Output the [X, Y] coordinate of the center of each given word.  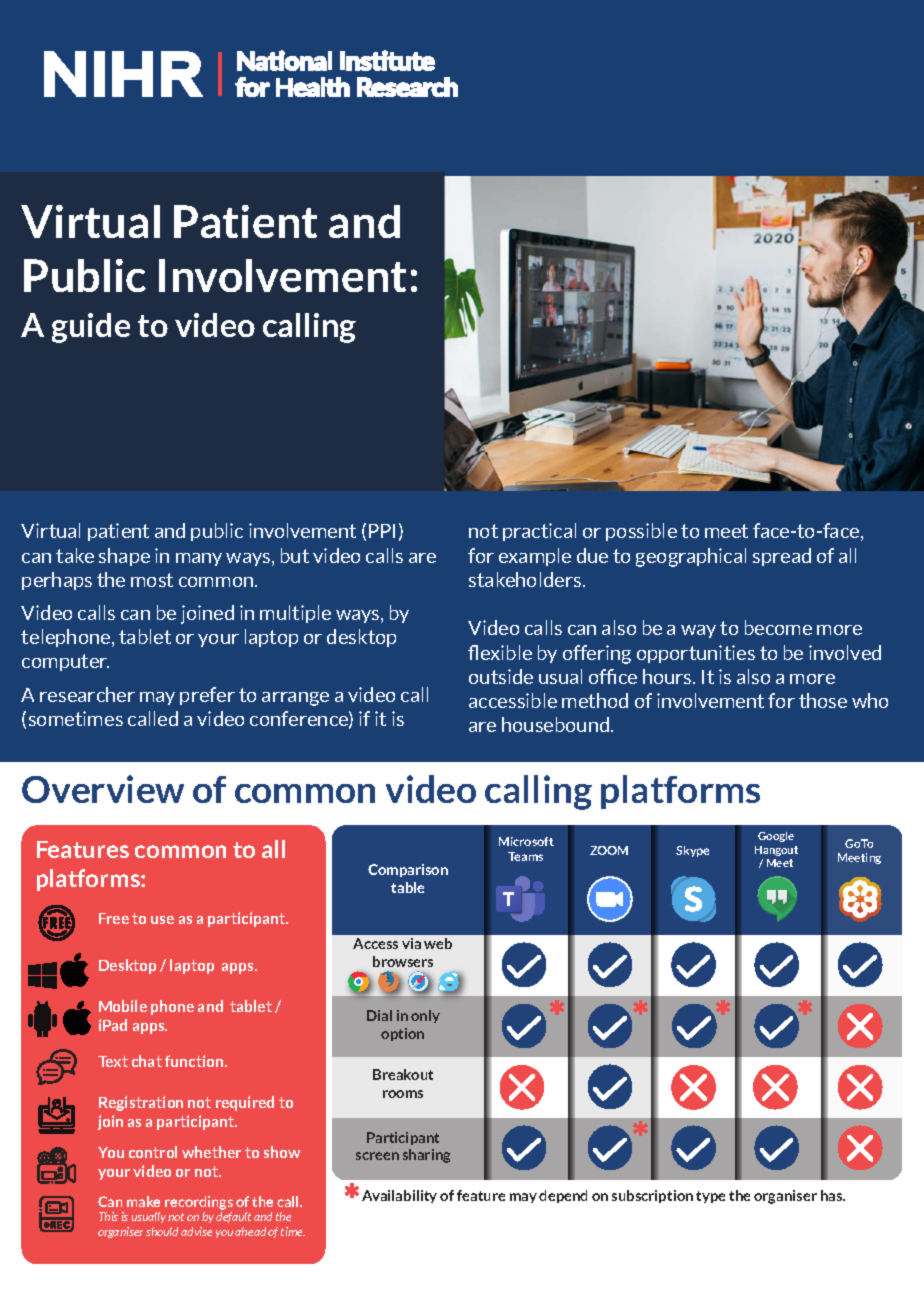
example [535, 557]
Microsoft [526, 841]
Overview [103, 789]
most [152, 580]
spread [782, 557]
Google [776, 837]
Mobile [123, 1006]
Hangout [776, 851]
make [143, 1201]
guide [91, 328]
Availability [399, 1196]
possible [641, 532]
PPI [382, 531]
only [425, 1016]
